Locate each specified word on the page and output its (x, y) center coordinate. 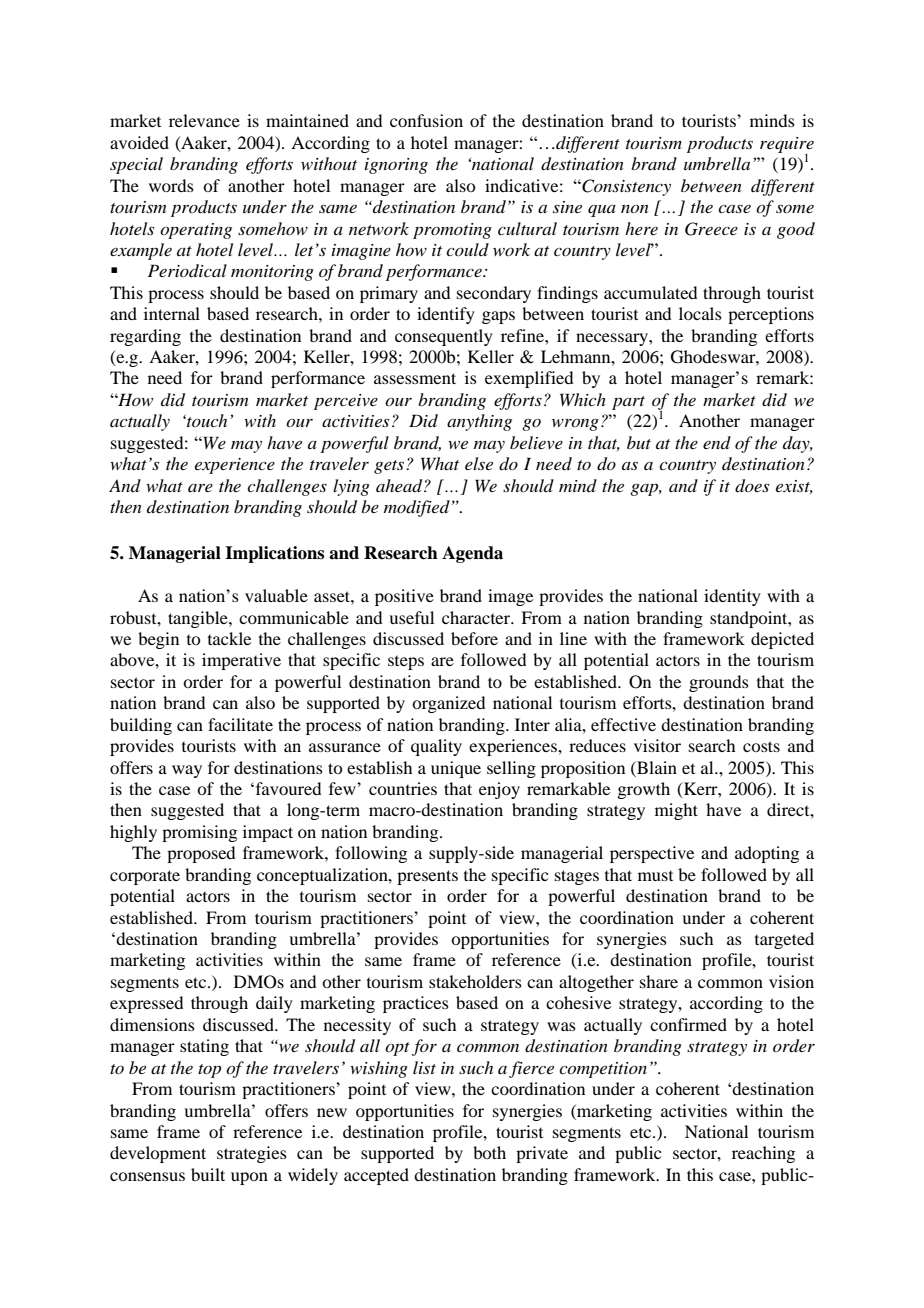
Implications (274, 554)
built (208, 1174)
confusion (426, 120)
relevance (204, 120)
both (489, 1152)
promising (199, 833)
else (479, 463)
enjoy (499, 790)
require (787, 146)
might (676, 811)
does (752, 486)
